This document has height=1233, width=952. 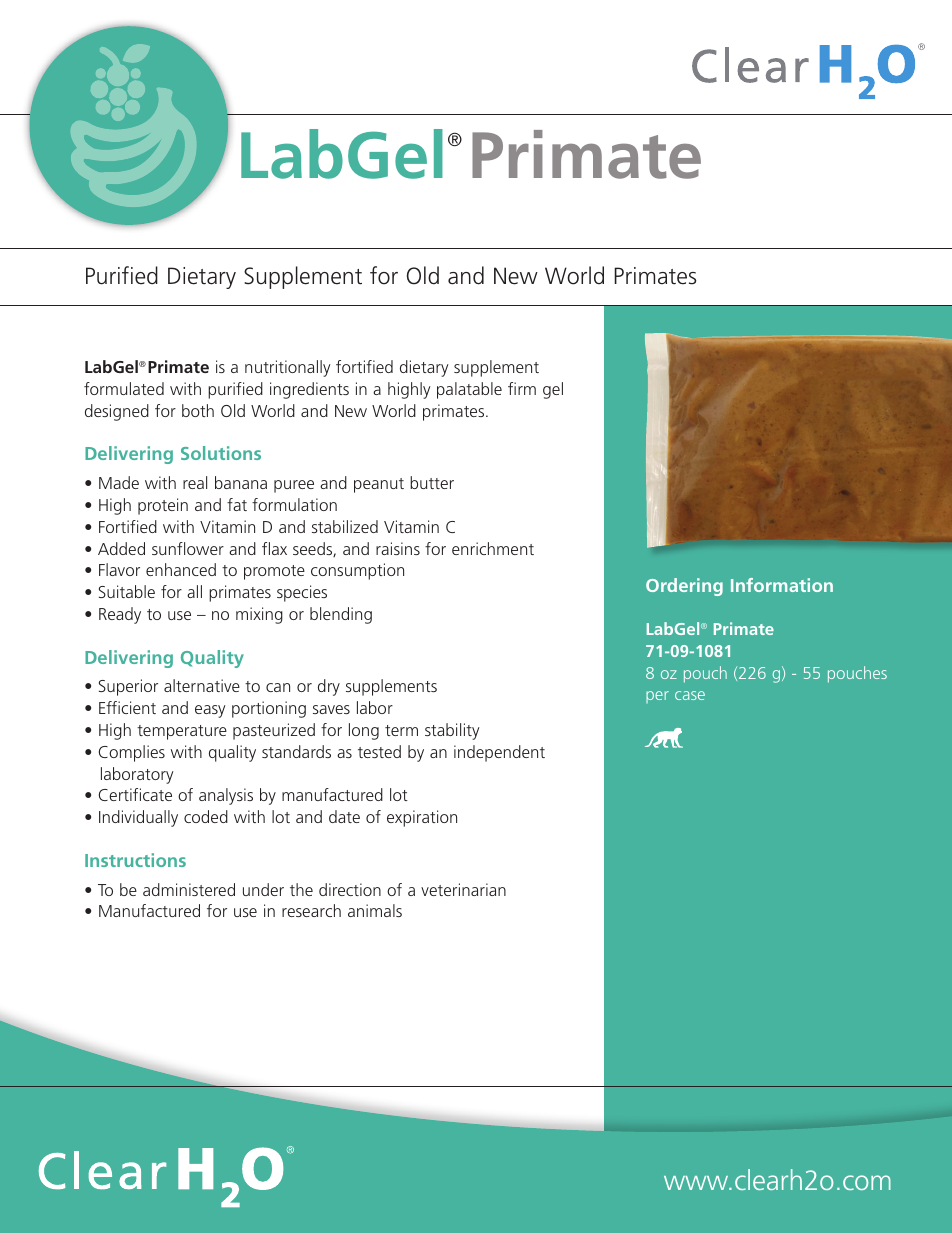 I want to click on stability, so click(x=452, y=731).
